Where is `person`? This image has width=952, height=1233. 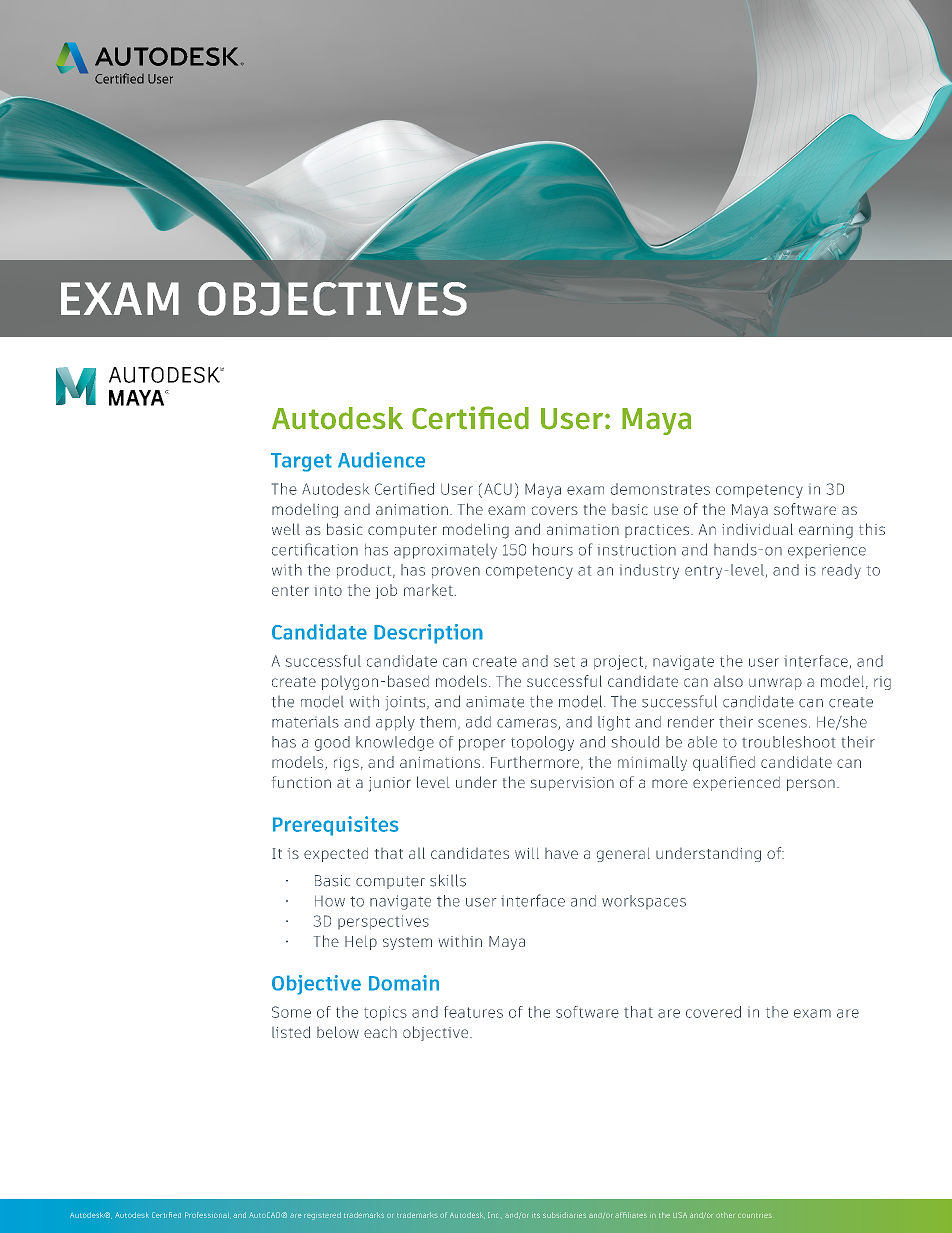
person is located at coordinates (811, 785).
